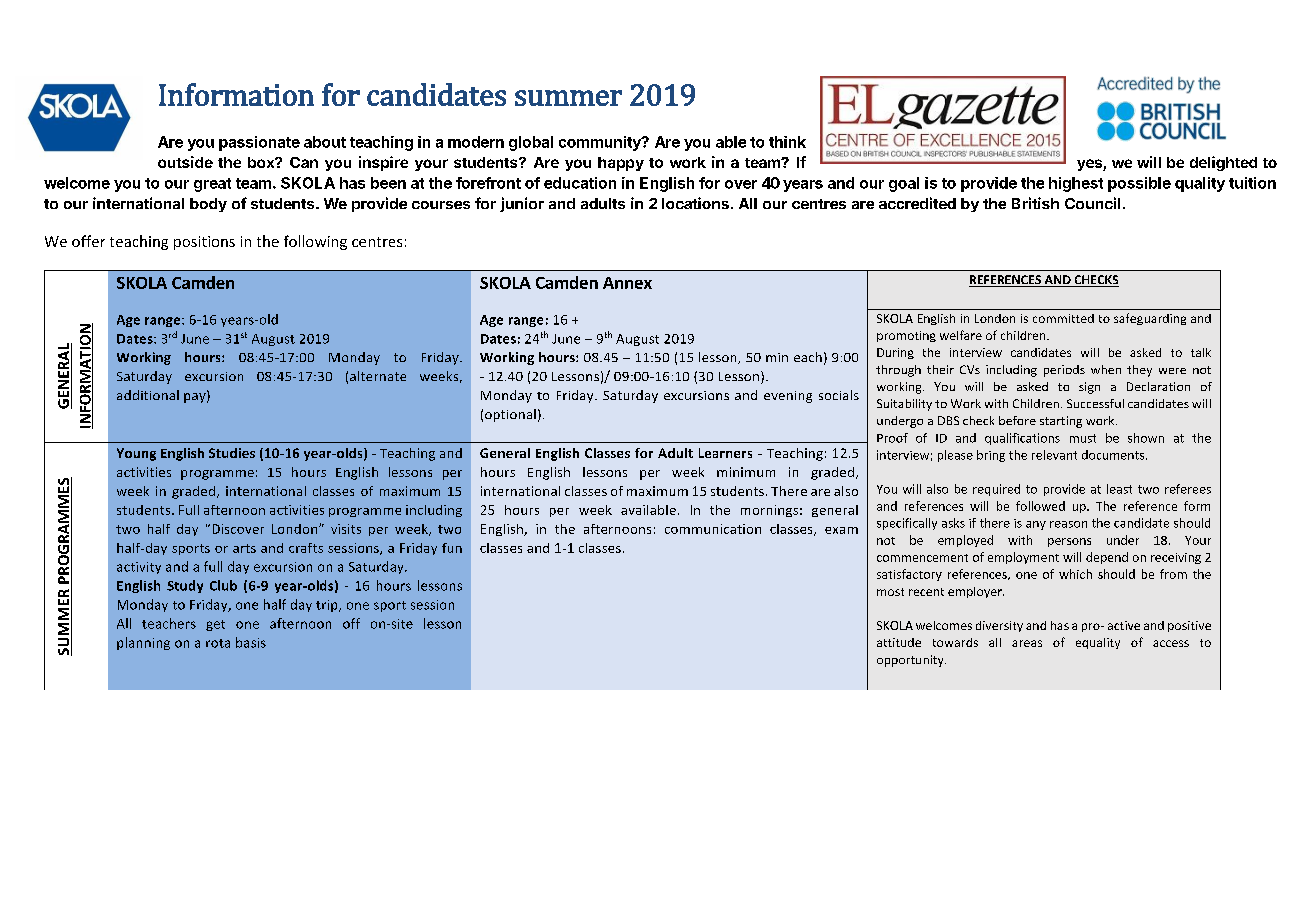 The height and width of the document is (924, 1308). Describe the element at coordinates (788, 397) in the document. I see `evening` at that location.
